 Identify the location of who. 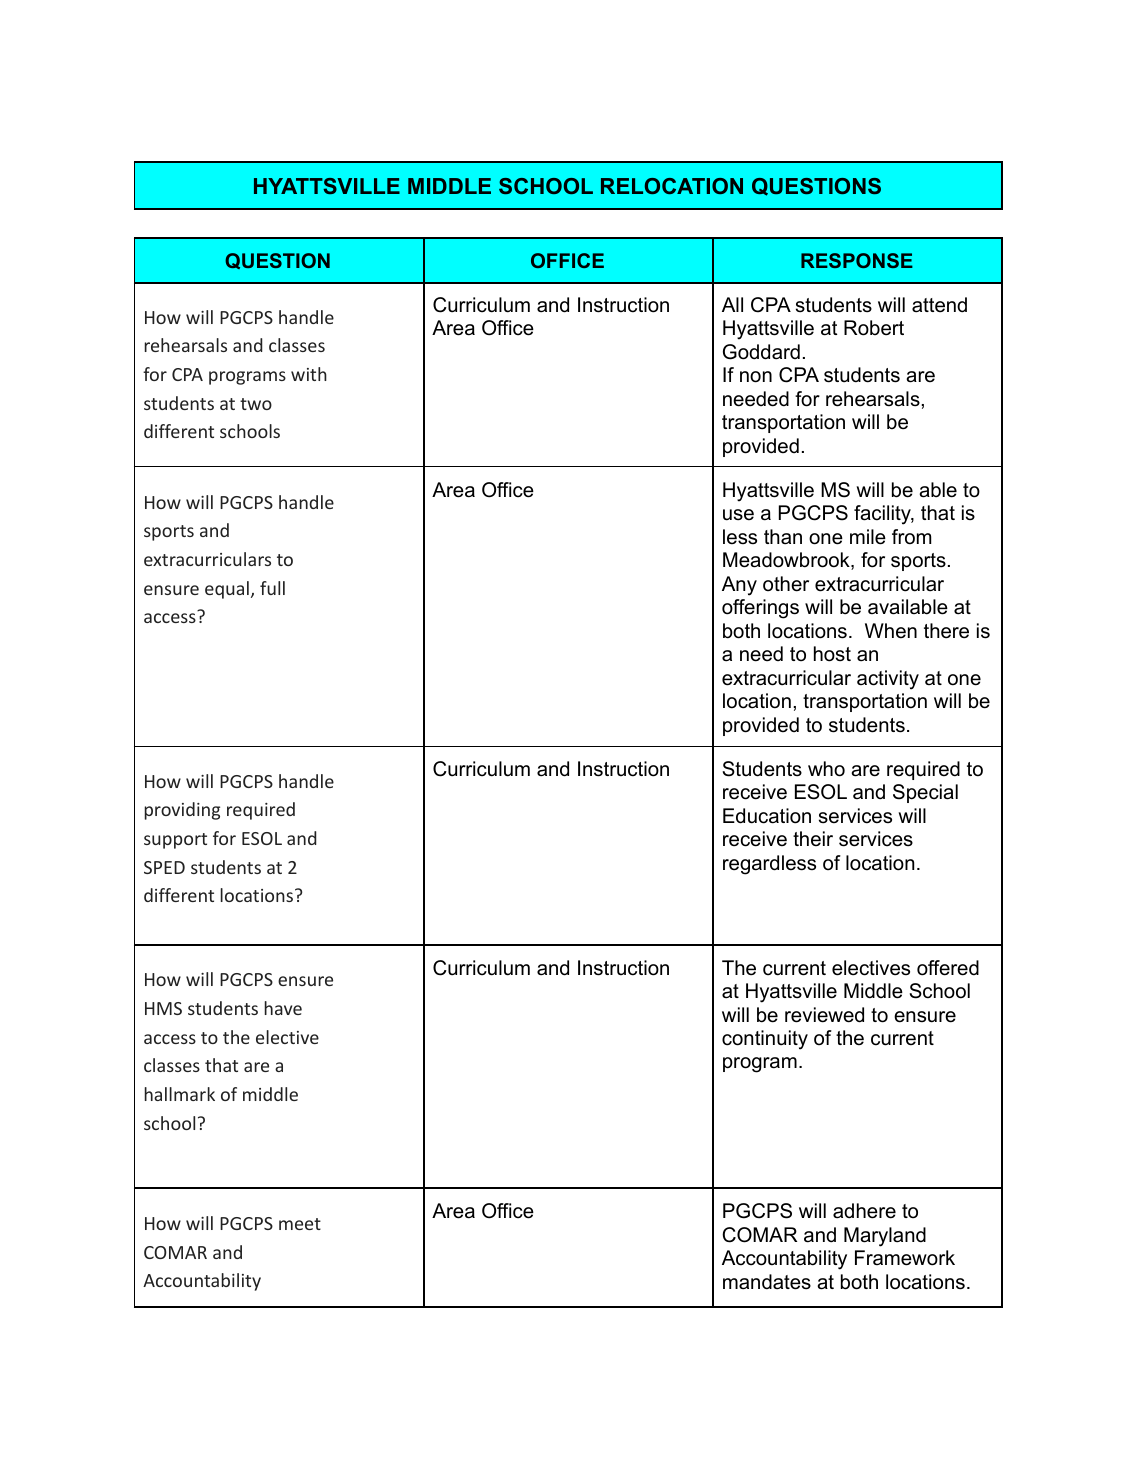
(826, 769).
